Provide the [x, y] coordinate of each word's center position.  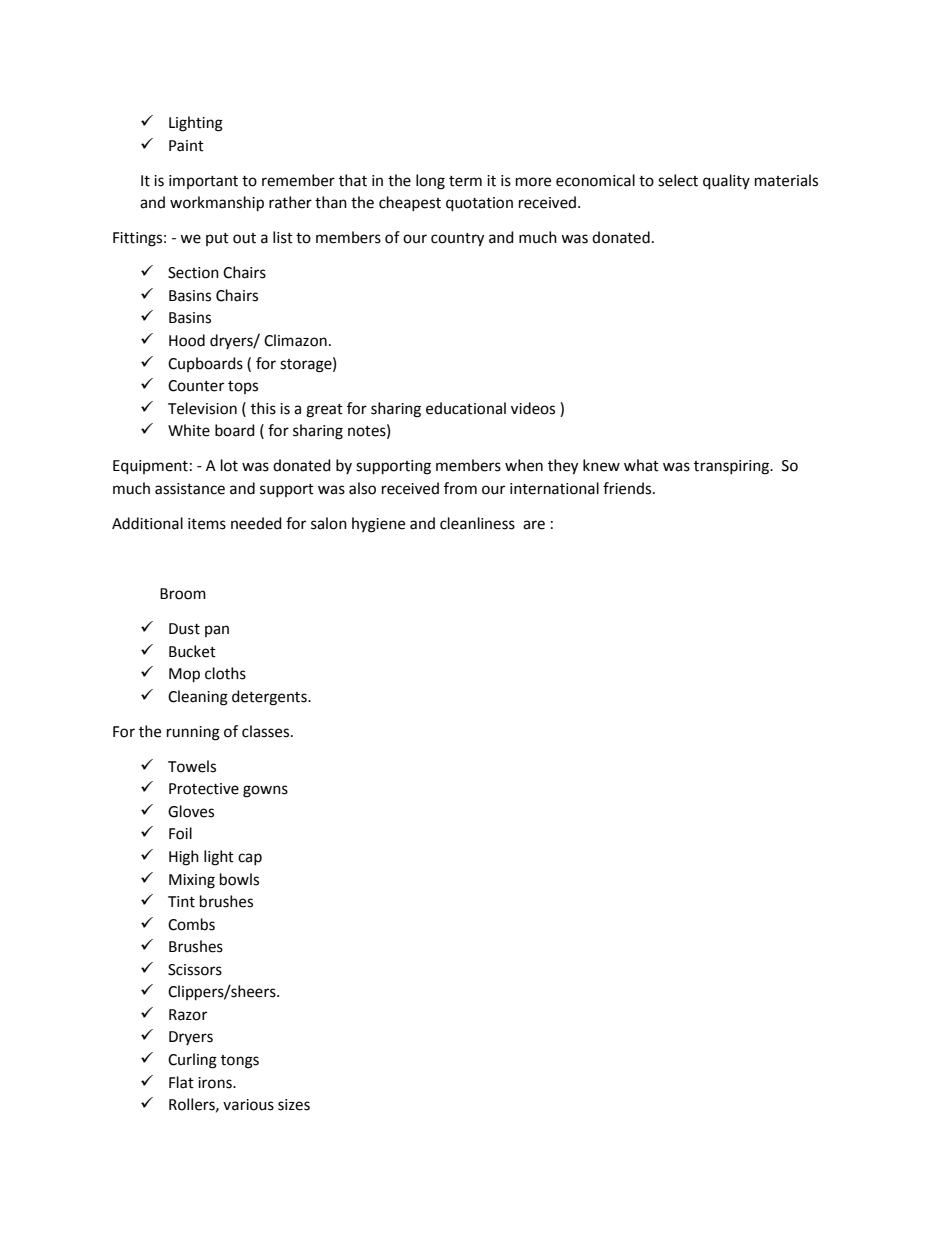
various [248, 1105]
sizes [294, 1105]
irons [216, 1083]
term [465, 181]
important [203, 182]
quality [726, 182]
